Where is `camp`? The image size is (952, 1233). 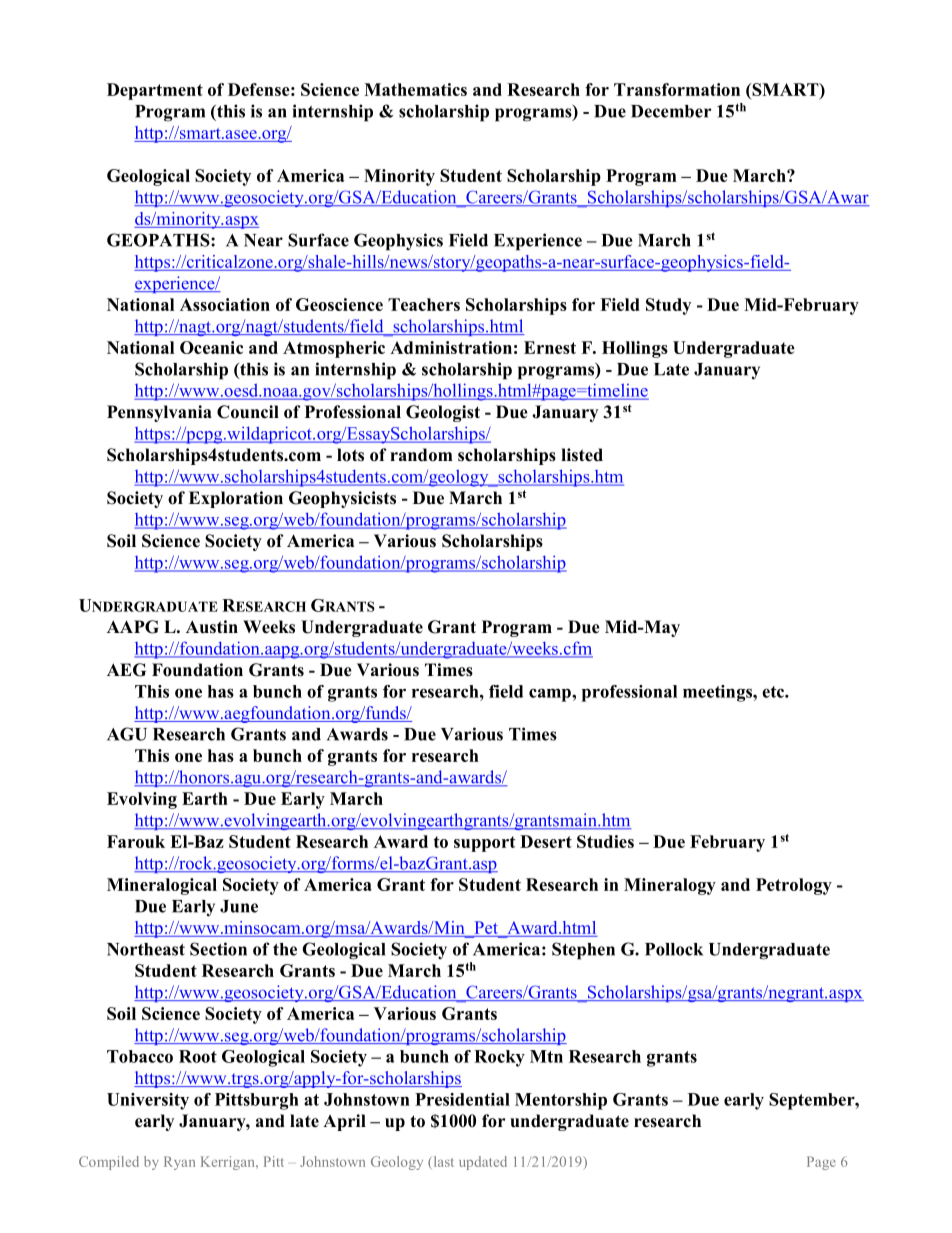
camp is located at coordinates (551, 695).
